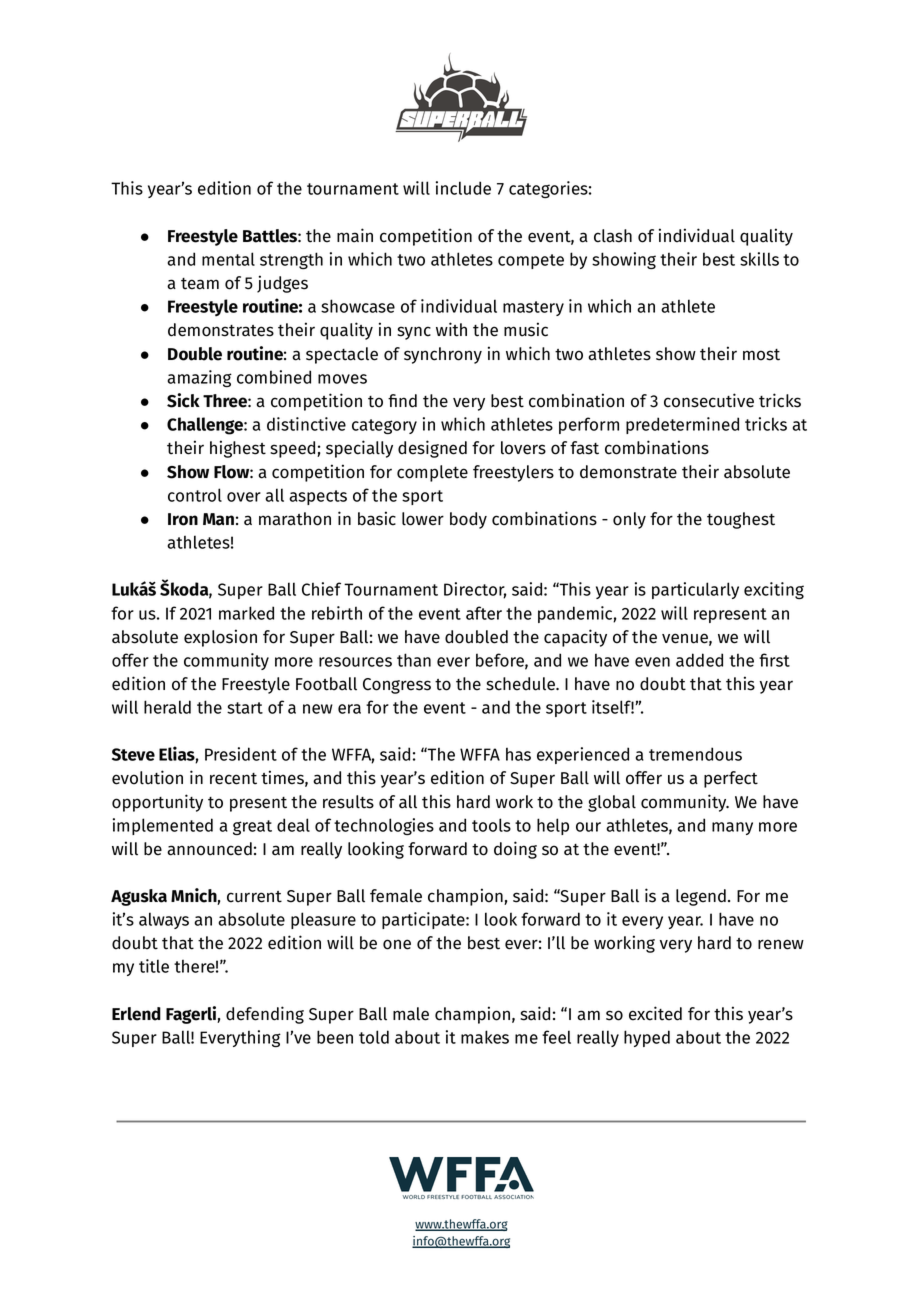  What do you see at coordinates (485, 1037) in the screenshot?
I see `makes` at bounding box center [485, 1037].
